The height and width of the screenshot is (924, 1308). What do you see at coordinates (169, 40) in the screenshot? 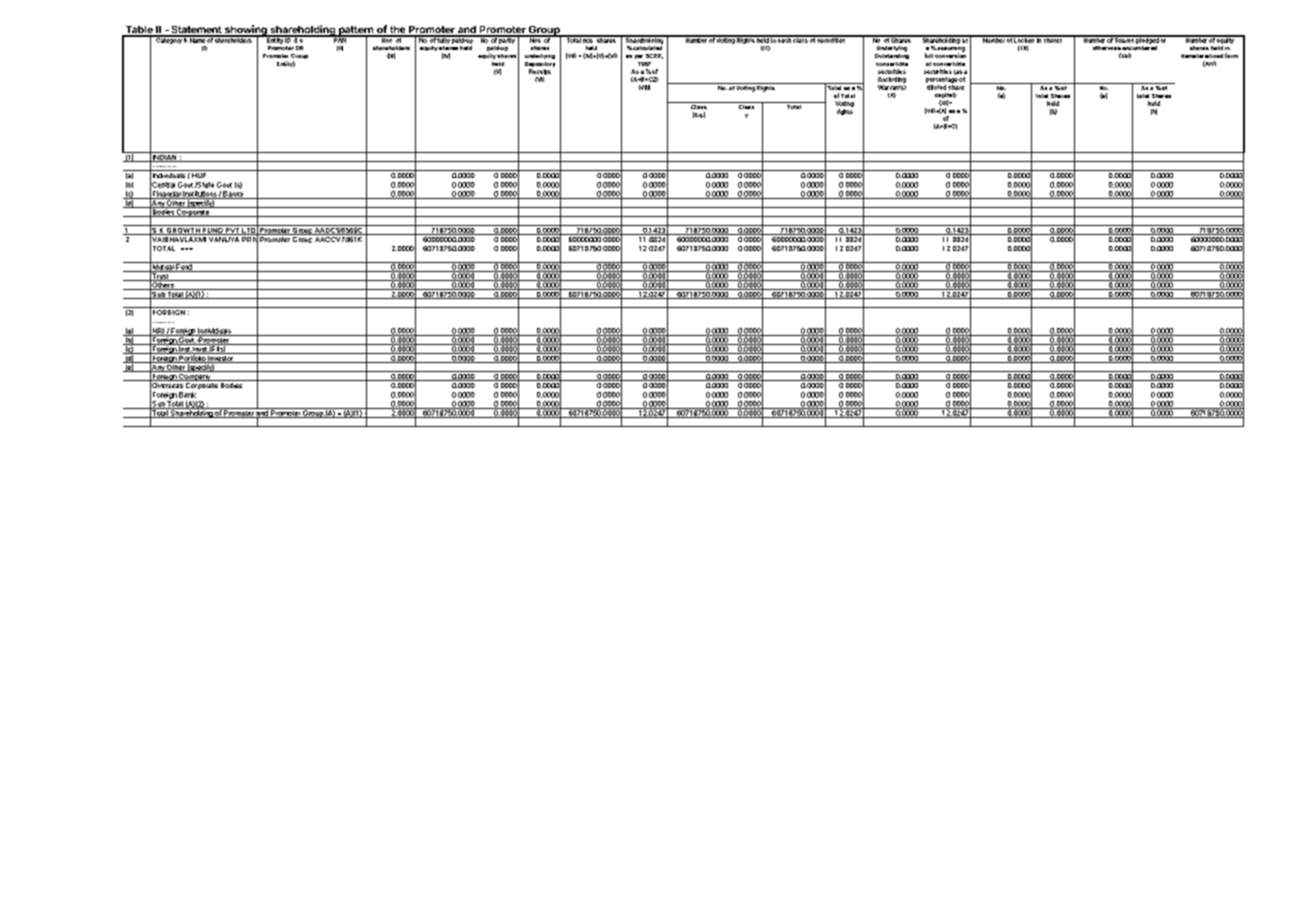
I see `Category` at bounding box center [169, 40].
